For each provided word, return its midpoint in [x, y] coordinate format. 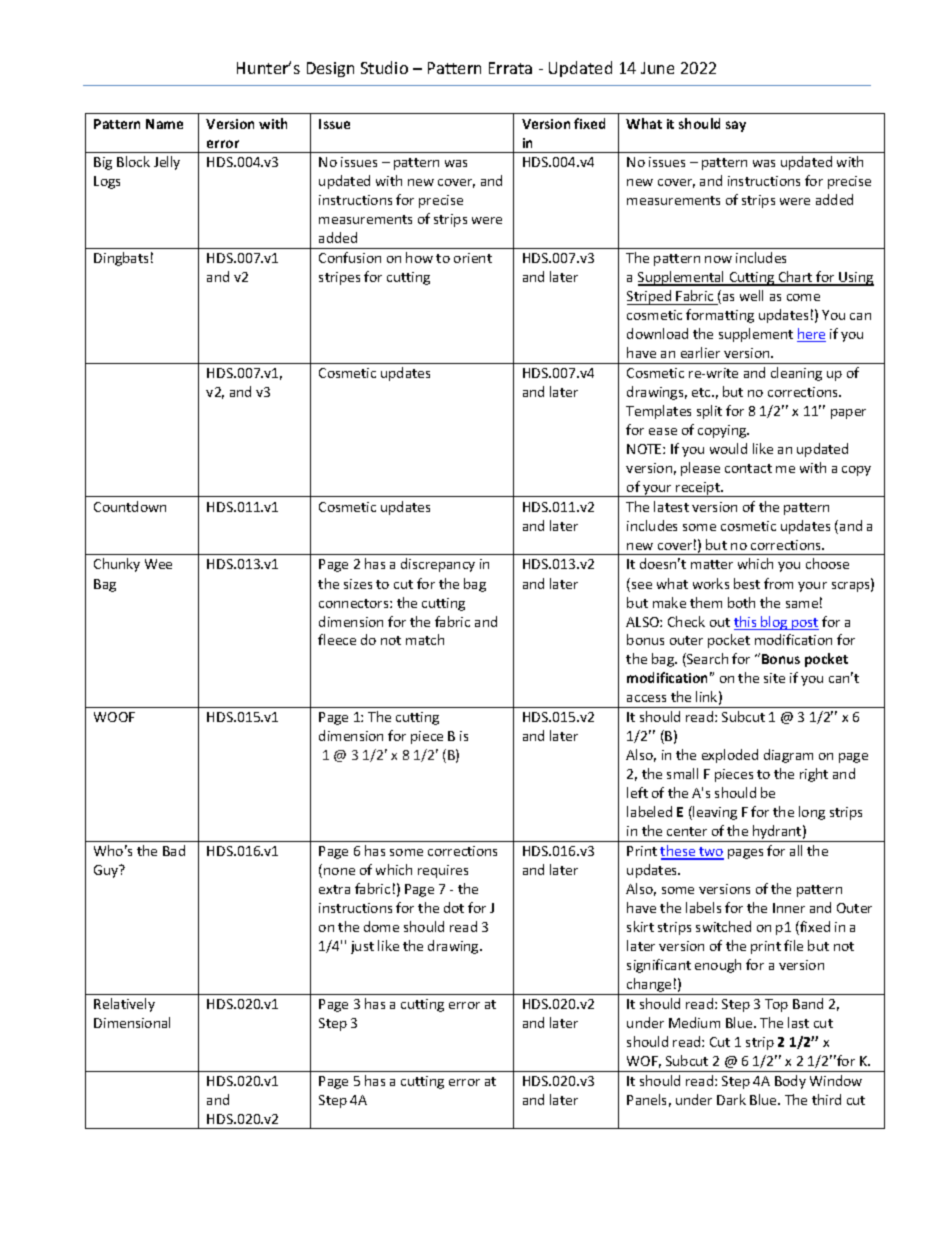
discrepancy [438, 565]
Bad [174, 850]
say [736, 126]
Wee [158, 564]
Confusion [350, 257]
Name [164, 124]
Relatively [124, 1005]
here [811, 335]
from [778, 583]
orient [473, 258]
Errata [510, 68]
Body [790, 1082]
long [812, 813]
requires [443, 871]
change [649, 986]
